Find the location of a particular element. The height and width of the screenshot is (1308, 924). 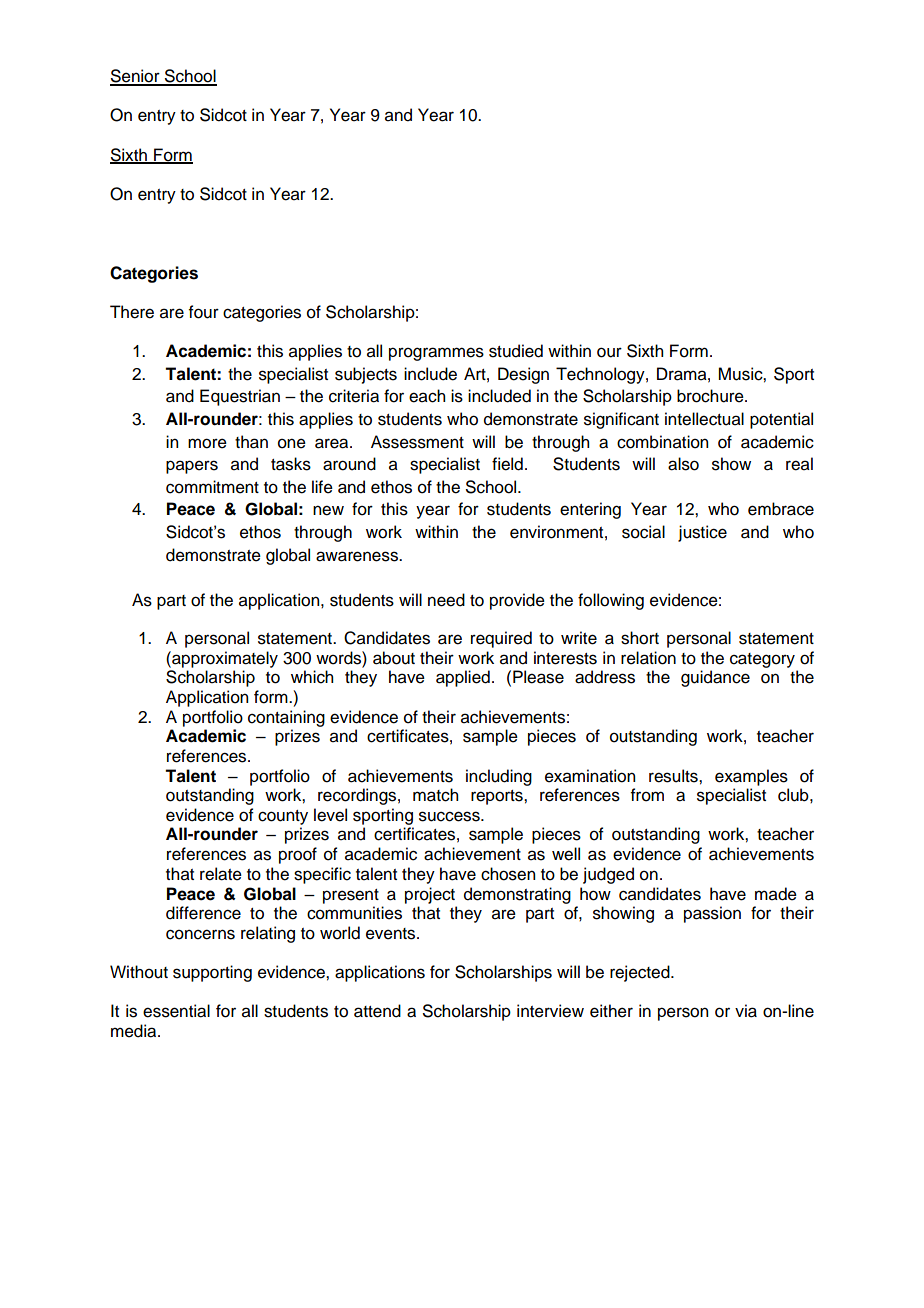

Design is located at coordinates (523, 375).
